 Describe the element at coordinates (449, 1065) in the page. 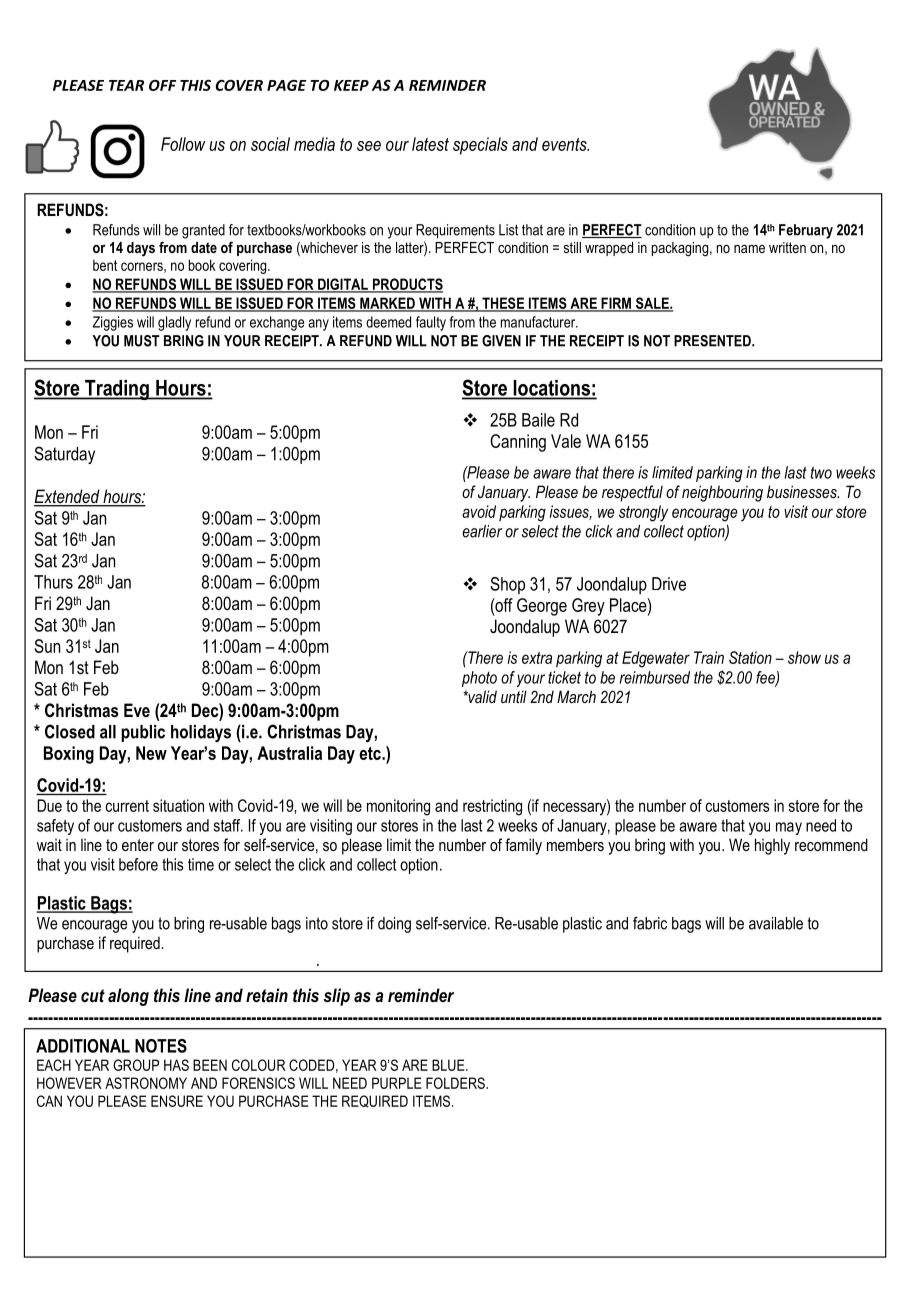

I see `BLUE` at that location.
